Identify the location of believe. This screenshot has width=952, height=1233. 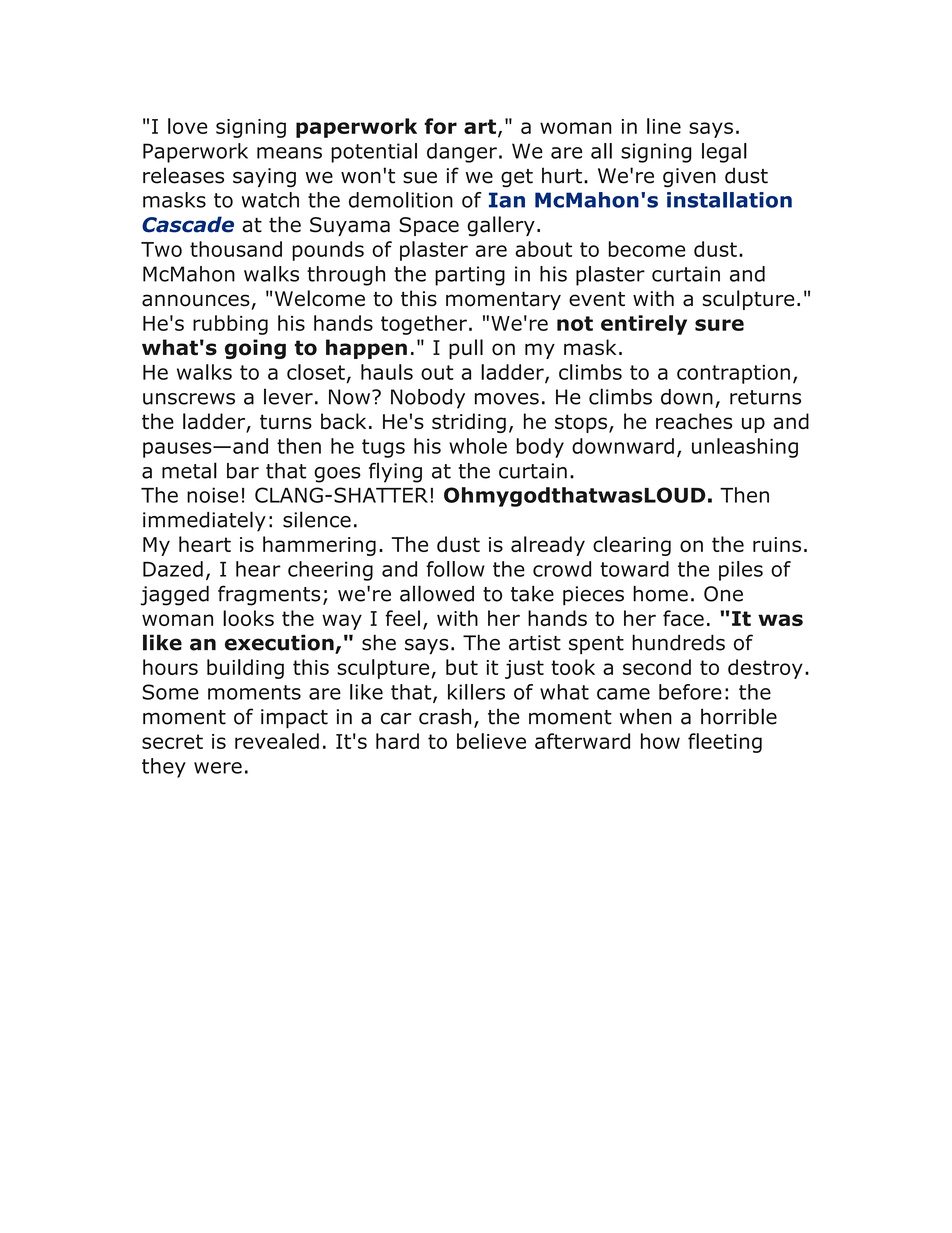
(491, 741).
